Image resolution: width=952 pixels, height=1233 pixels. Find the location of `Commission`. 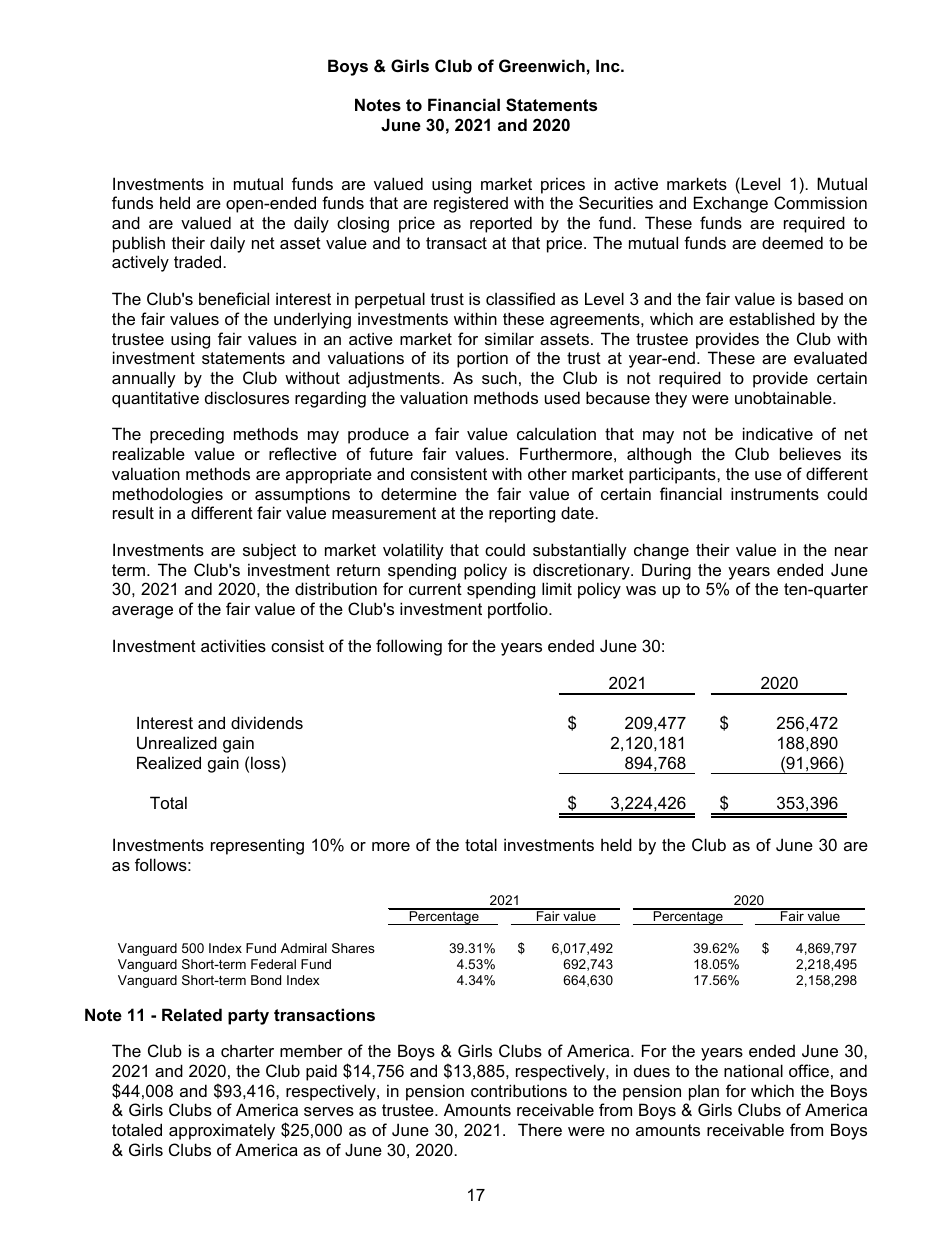

Commission is located at coordinates (820, 202).
